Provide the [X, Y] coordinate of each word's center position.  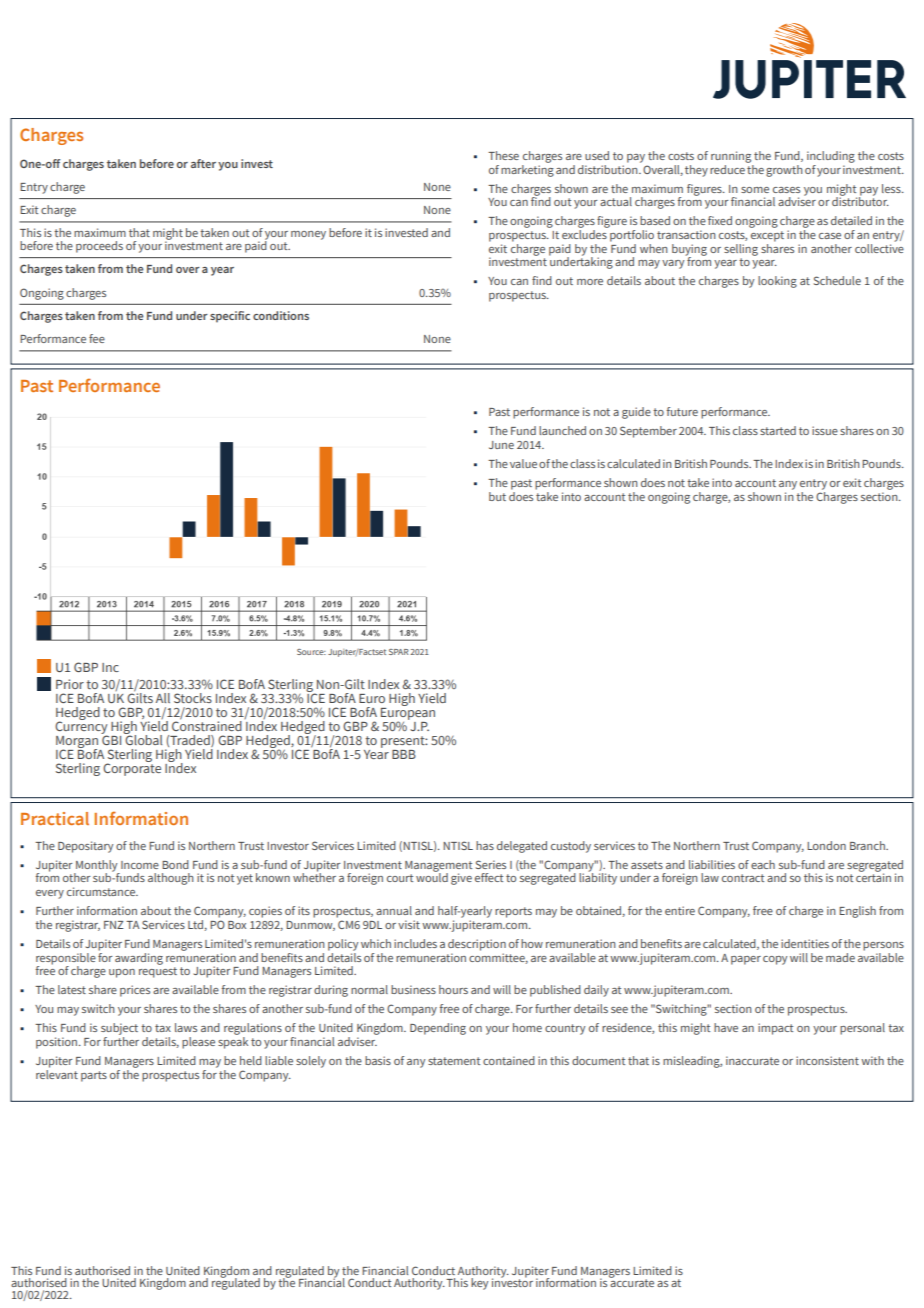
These [503, 155]
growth [784, 171]
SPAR [399, 652]
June [501, 445]
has [485, 845]
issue [825, 430]
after [203, 163]
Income [140, 865]
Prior [70, 684]
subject [119, 1030]
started [778, 430]
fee [97, 338]
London [826, 845]
